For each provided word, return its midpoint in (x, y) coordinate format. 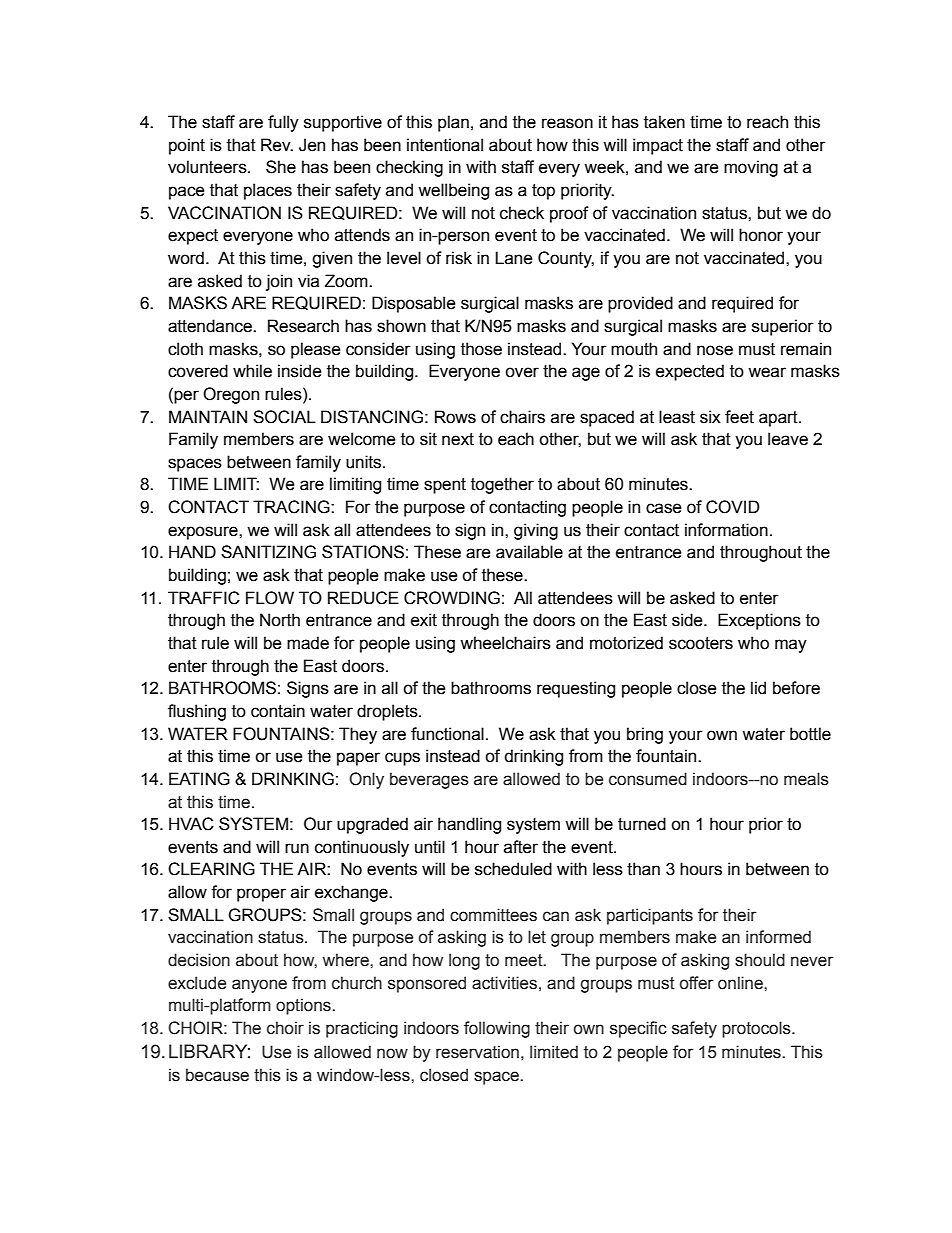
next (458, 439)
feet (739, 417)
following (497, 1029)
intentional (445, 145)
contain (278, 711)
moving (751, 168)
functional (447, 734)
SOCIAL (284, 417)
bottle (810, 734)
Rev (277, 145)
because (217, 1075)
